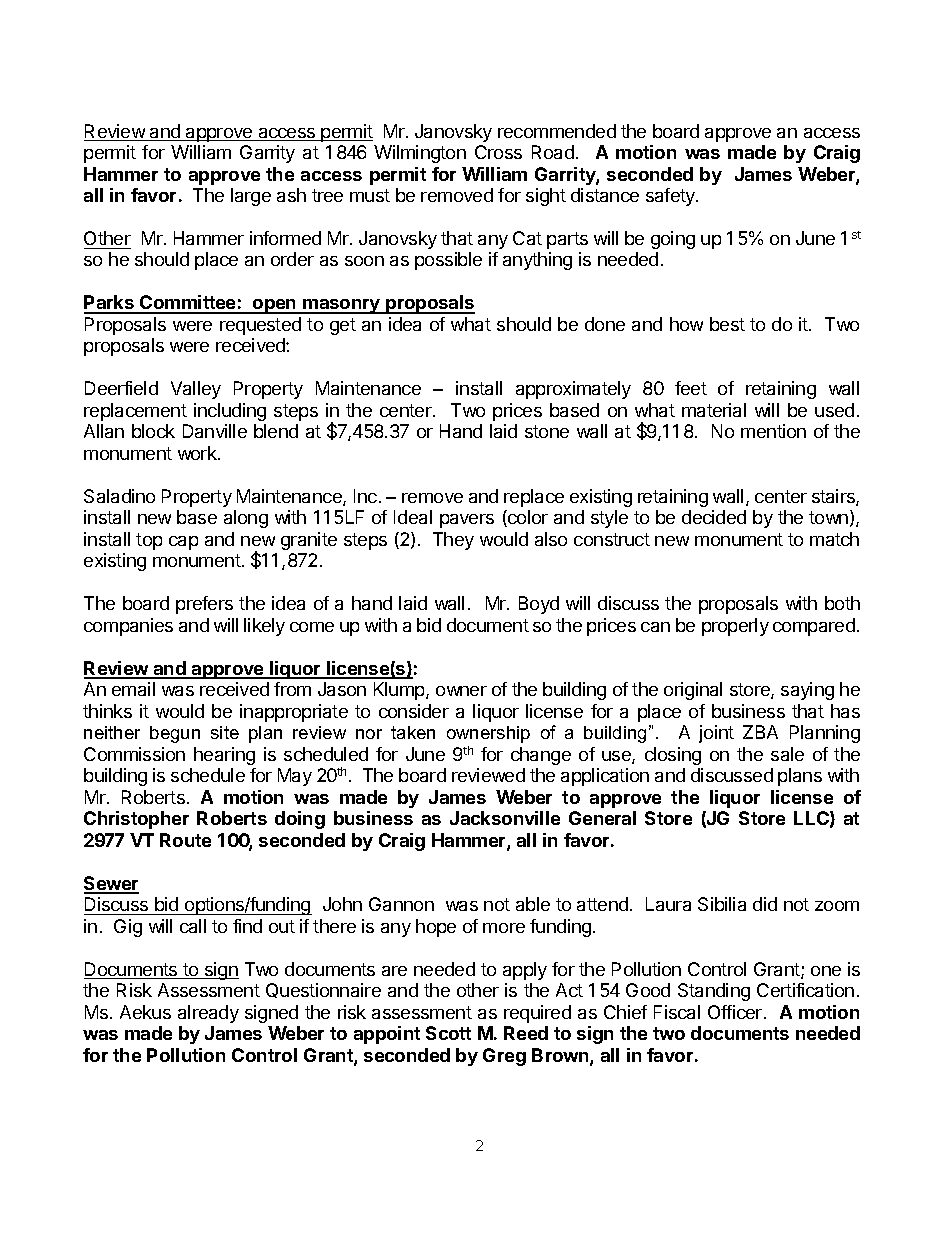 The width and height of the screenshot is (952, 1233). Describe the element at coordinates (204, 605) in the screenshot. I see `prefers` at that location.
